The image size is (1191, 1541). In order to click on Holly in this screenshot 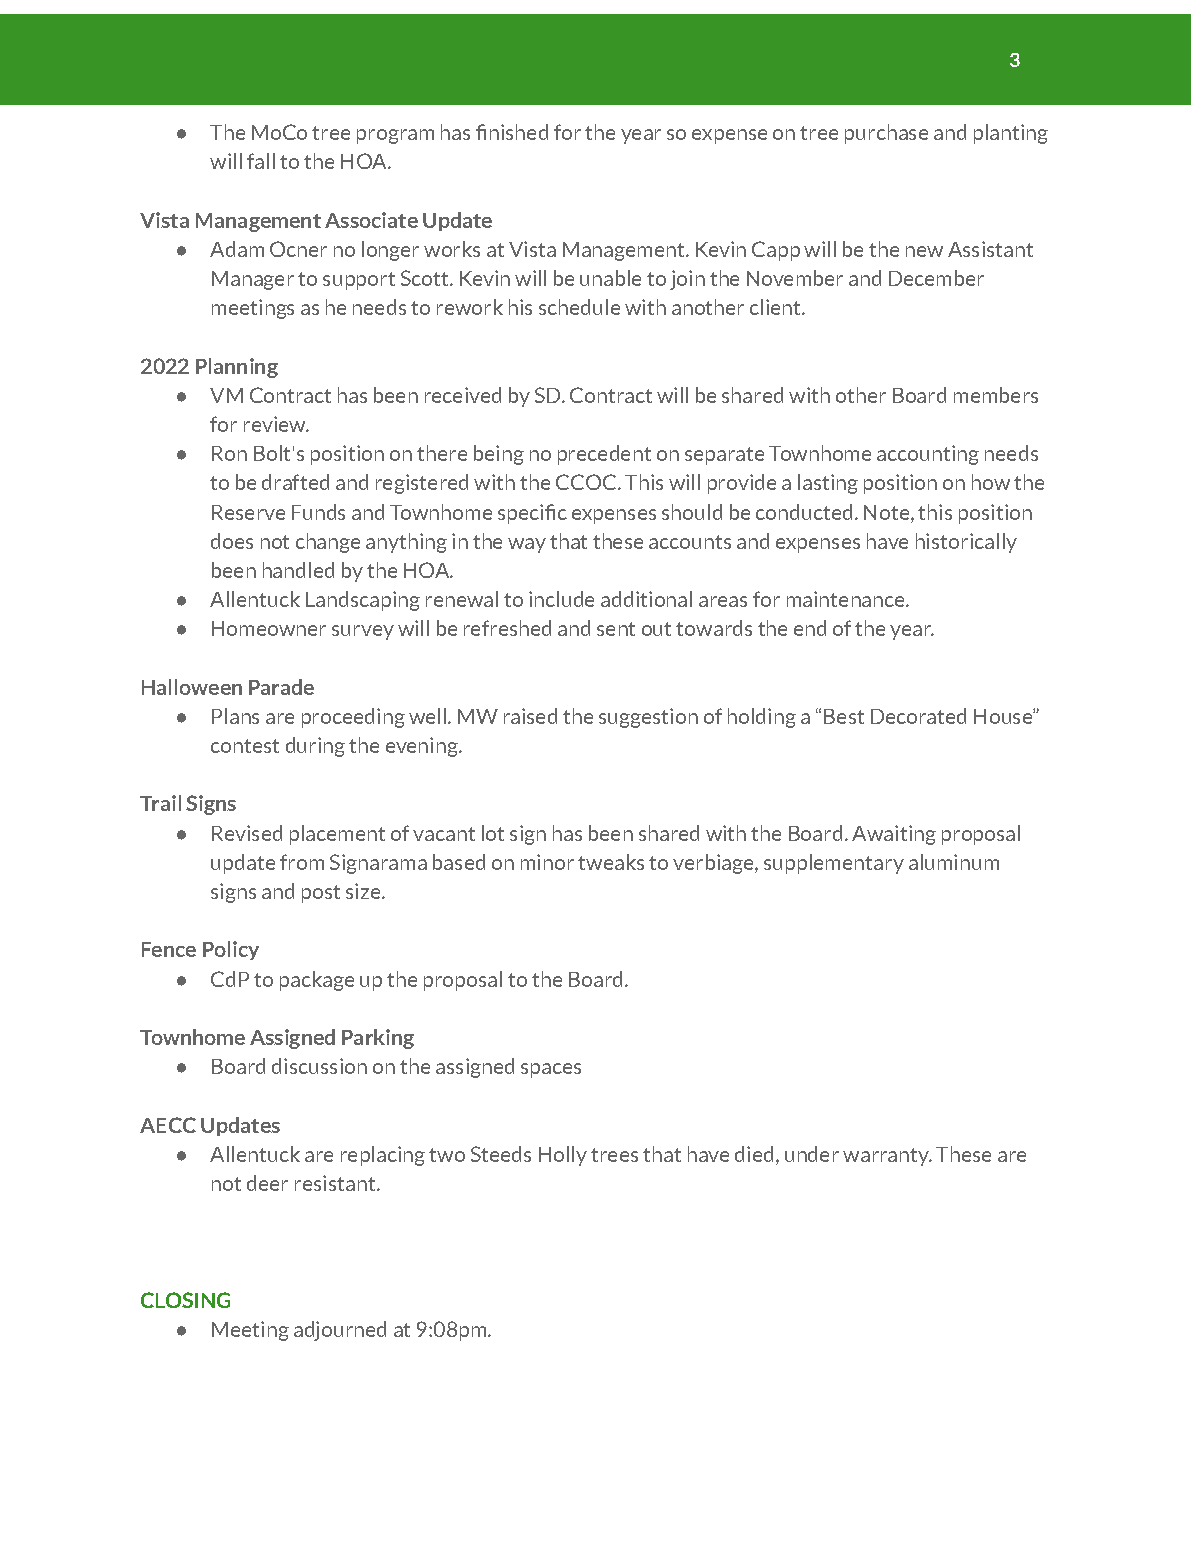, I will do `click(563, 1156)`.
